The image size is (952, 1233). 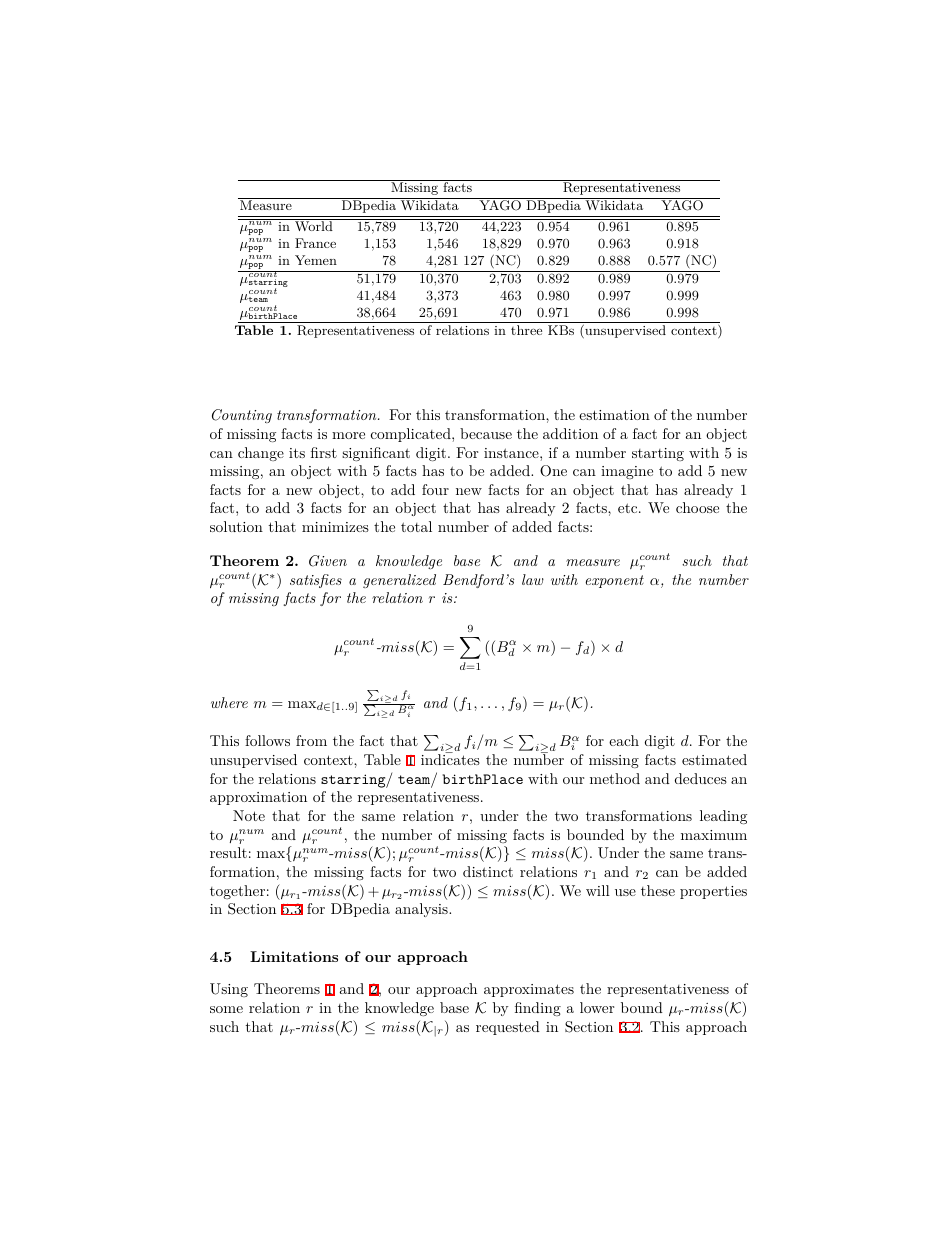 What do you see at coordinates (435, 489) in the screenshot?
I see `four` at bounding box center [435, 489].
